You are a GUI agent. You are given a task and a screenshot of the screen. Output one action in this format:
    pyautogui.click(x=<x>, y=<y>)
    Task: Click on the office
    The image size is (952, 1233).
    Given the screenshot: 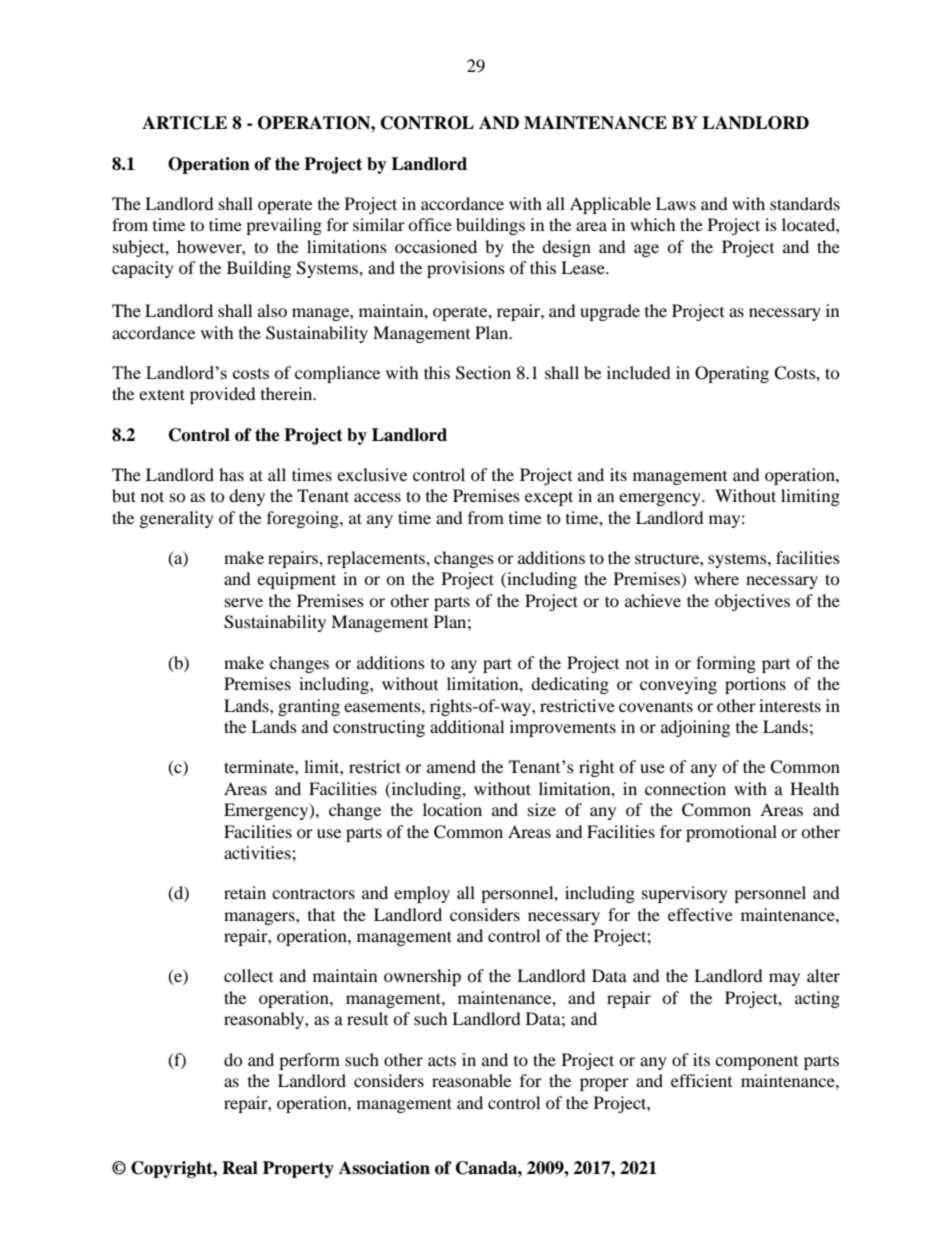 What is the action you would take?
    pyautogui.click(x=430, y=224)
